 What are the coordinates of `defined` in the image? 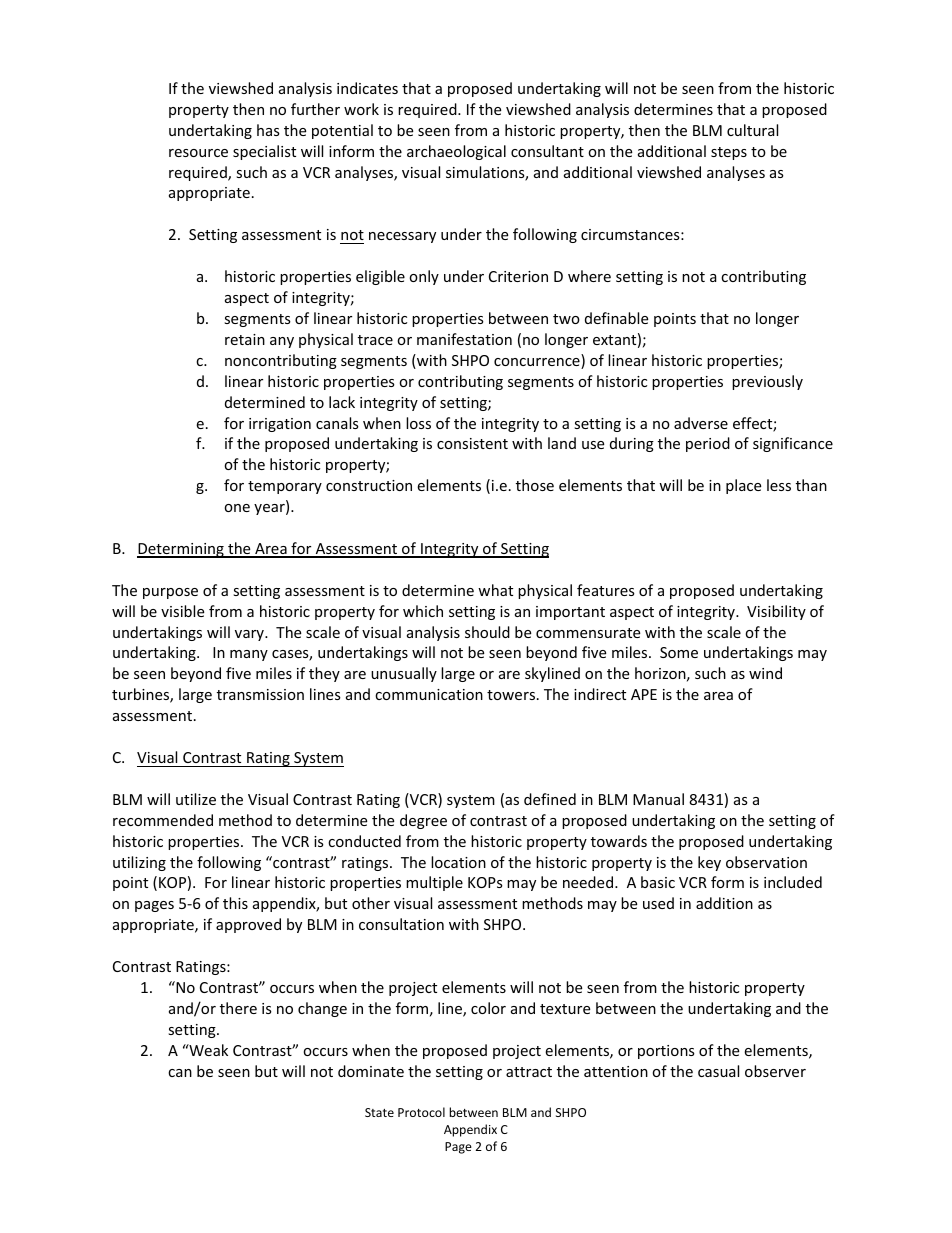 It's located at (550, 799).
